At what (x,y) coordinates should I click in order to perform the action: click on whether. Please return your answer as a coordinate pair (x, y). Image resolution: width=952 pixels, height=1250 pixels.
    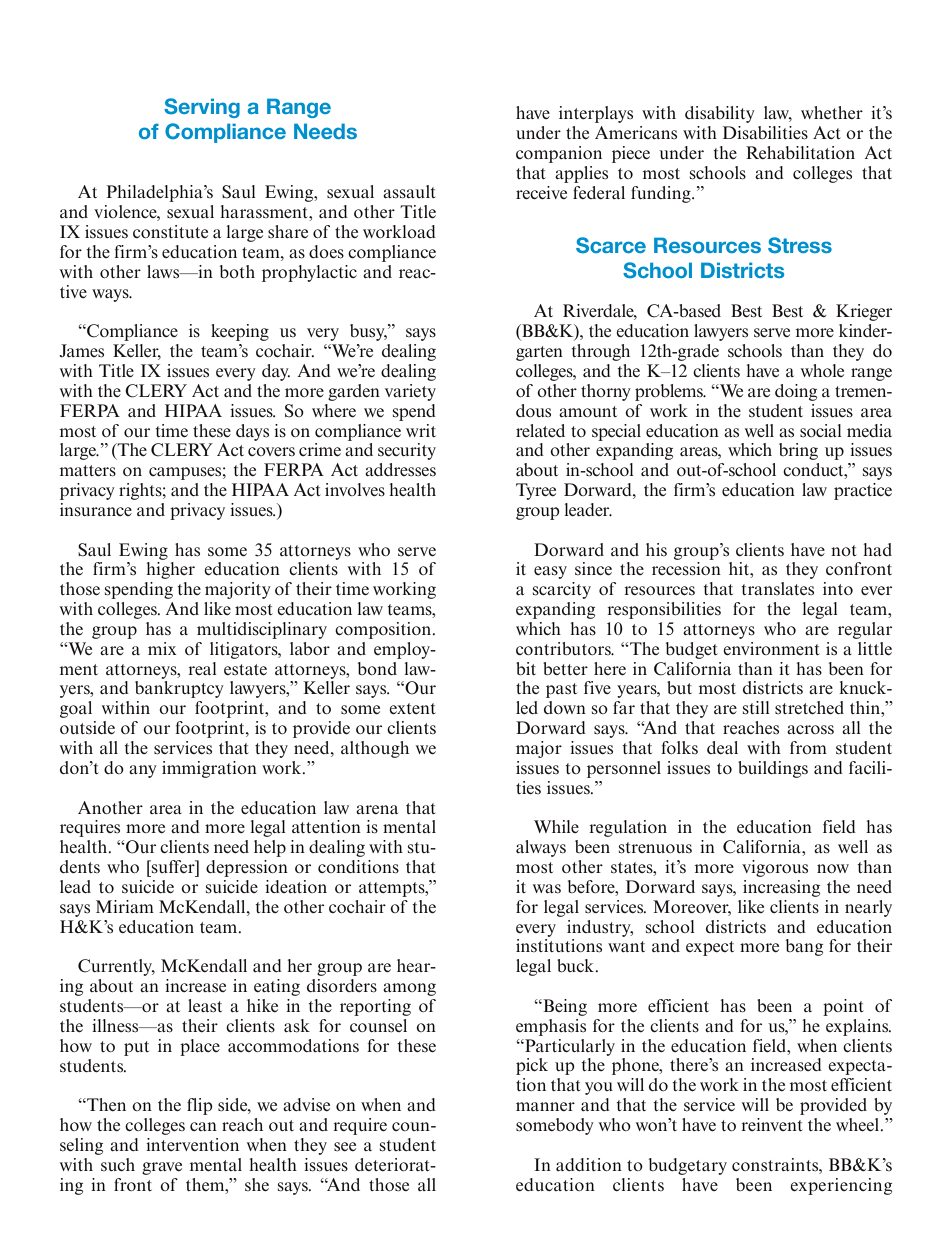
    Looking at the image, I should click on (832, 112).
